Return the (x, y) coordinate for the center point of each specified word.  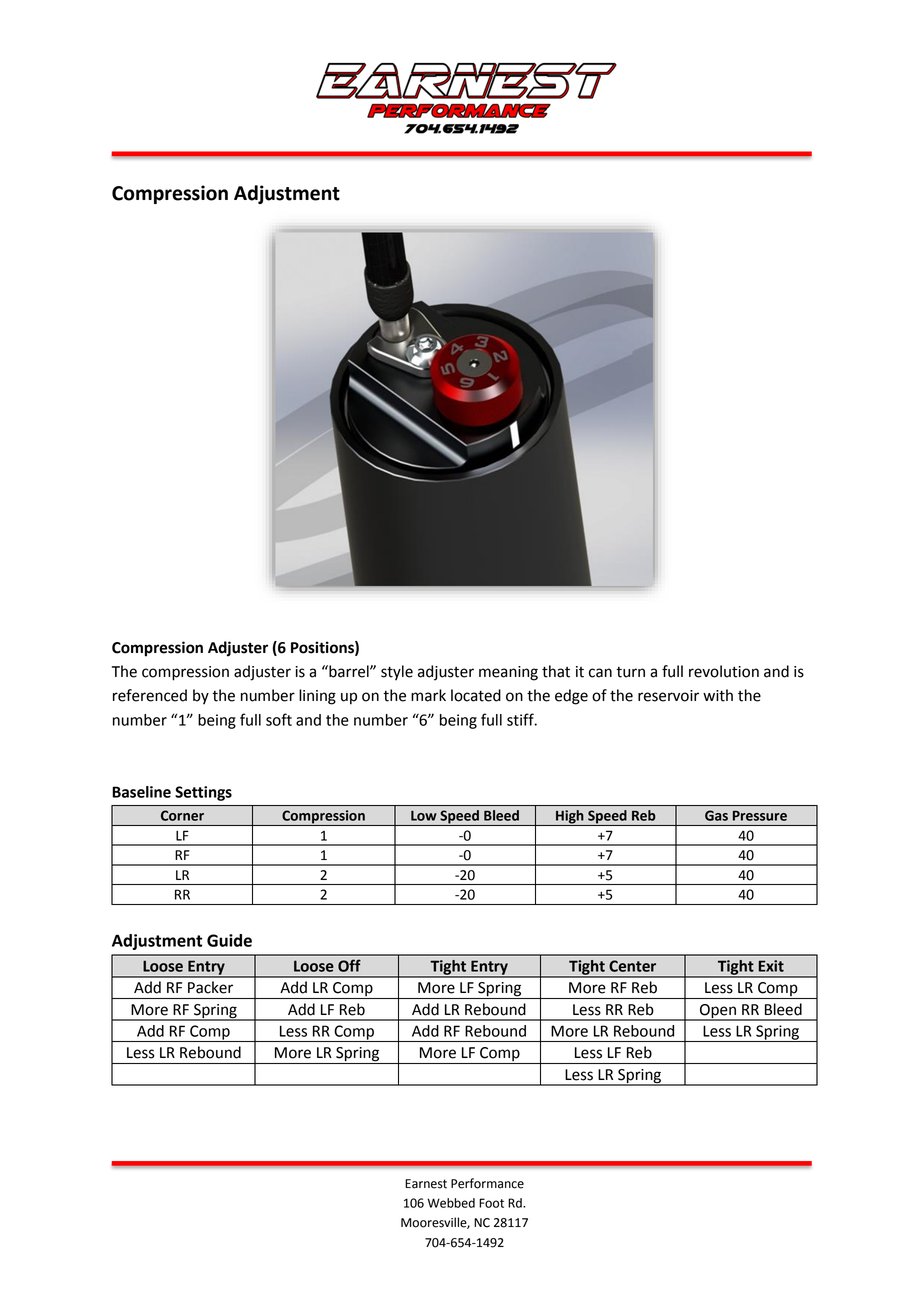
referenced (150, 695)
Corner (182, 815)
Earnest (426, 1184)
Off (349, 965)
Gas (716, 815)
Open (718, 1012)
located (476, 695)
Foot (491, 1203)
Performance (487, 1183)
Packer (210, 987)
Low (424, 816)
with (718, 695)
